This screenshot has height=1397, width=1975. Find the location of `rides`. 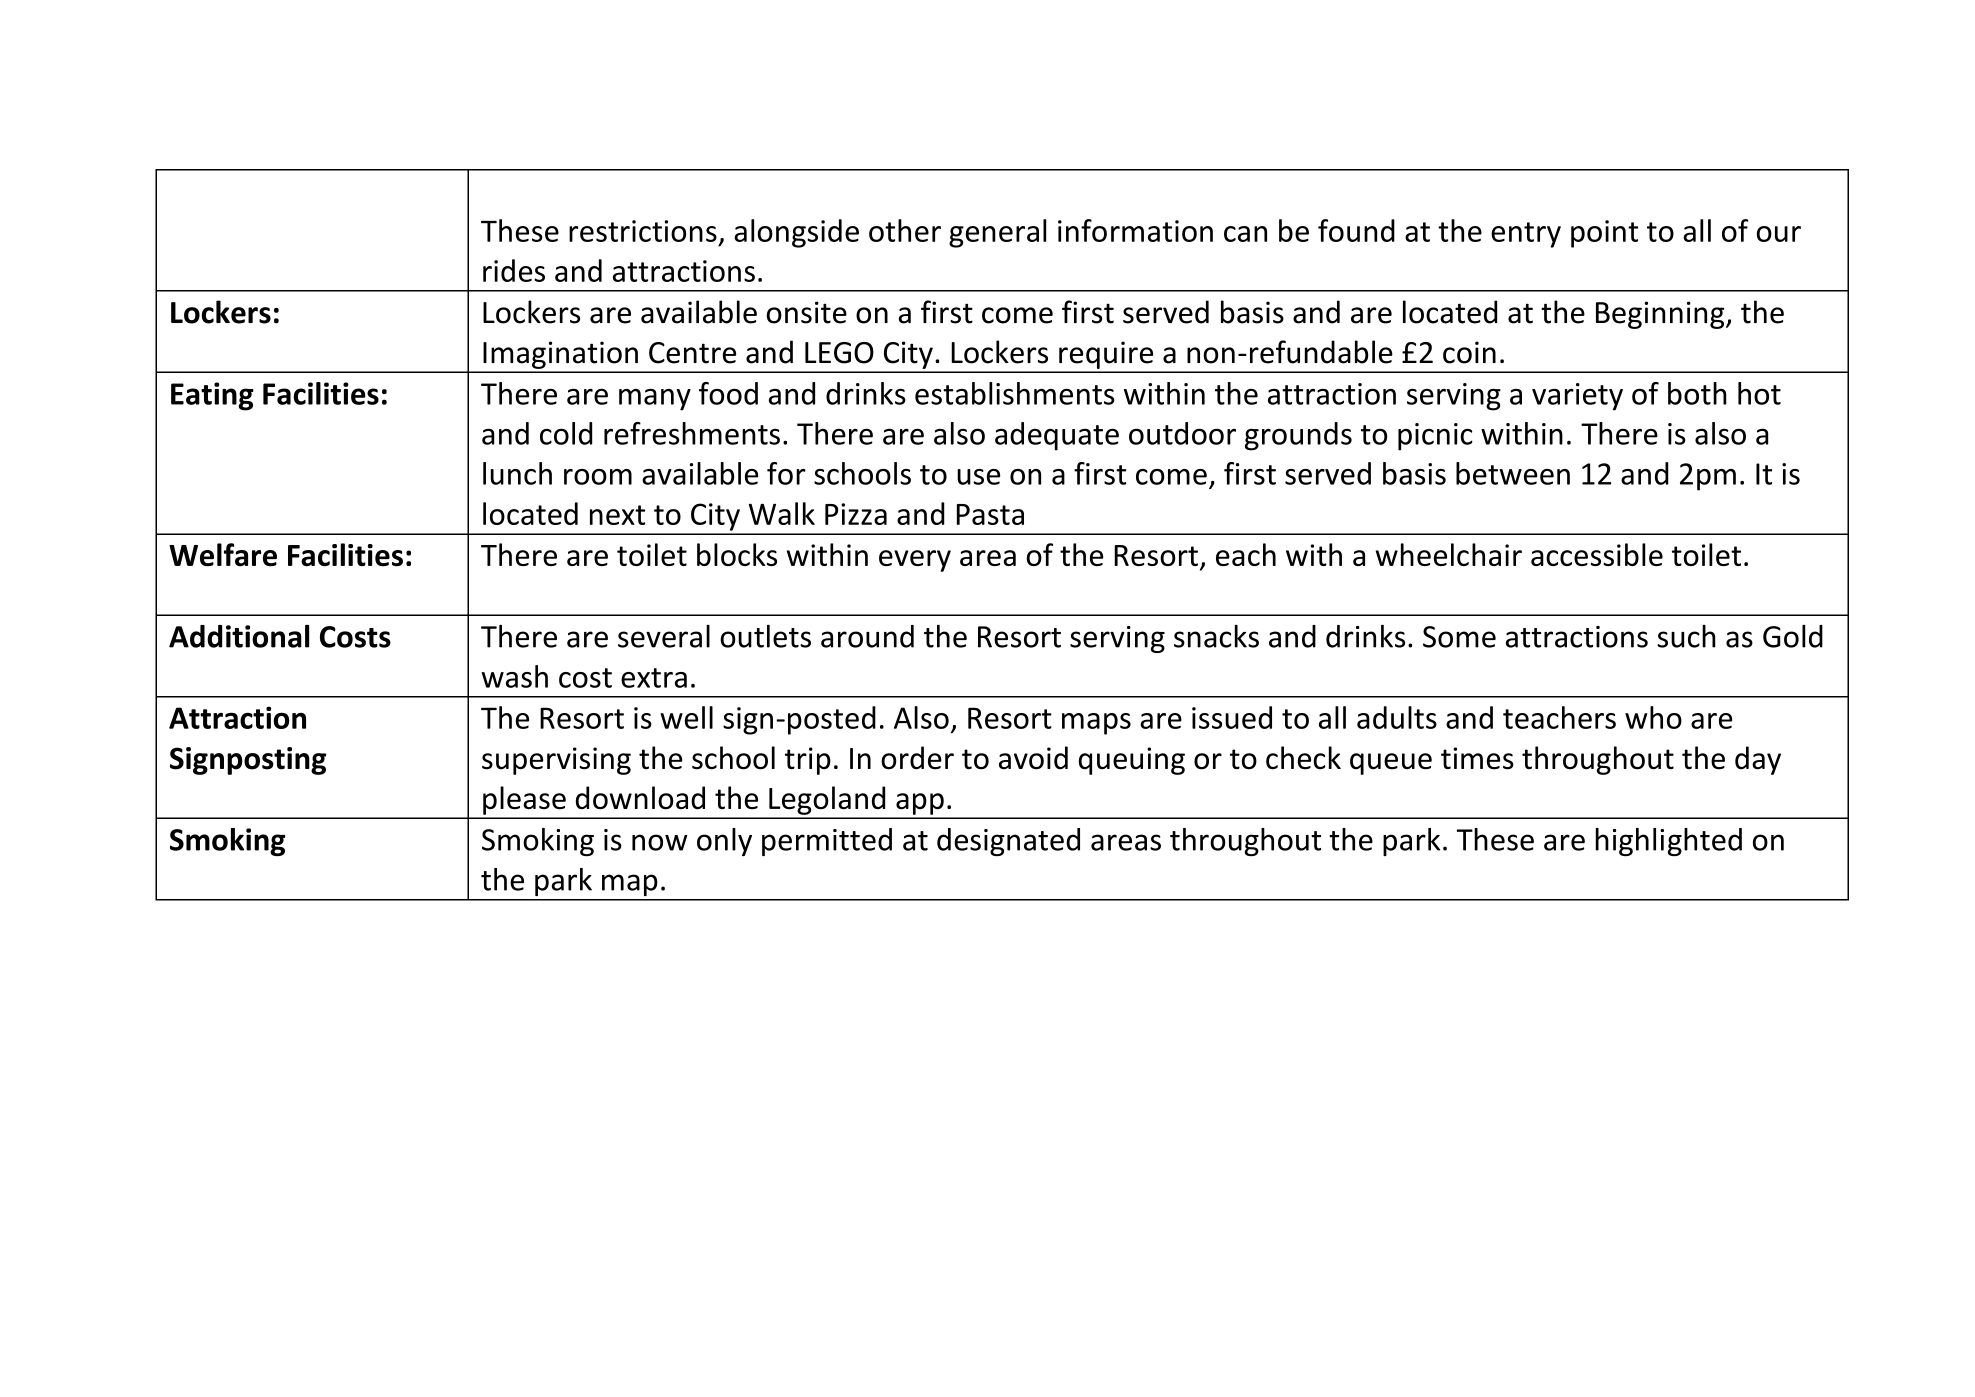

rides is located at coordinates (514, 270).
